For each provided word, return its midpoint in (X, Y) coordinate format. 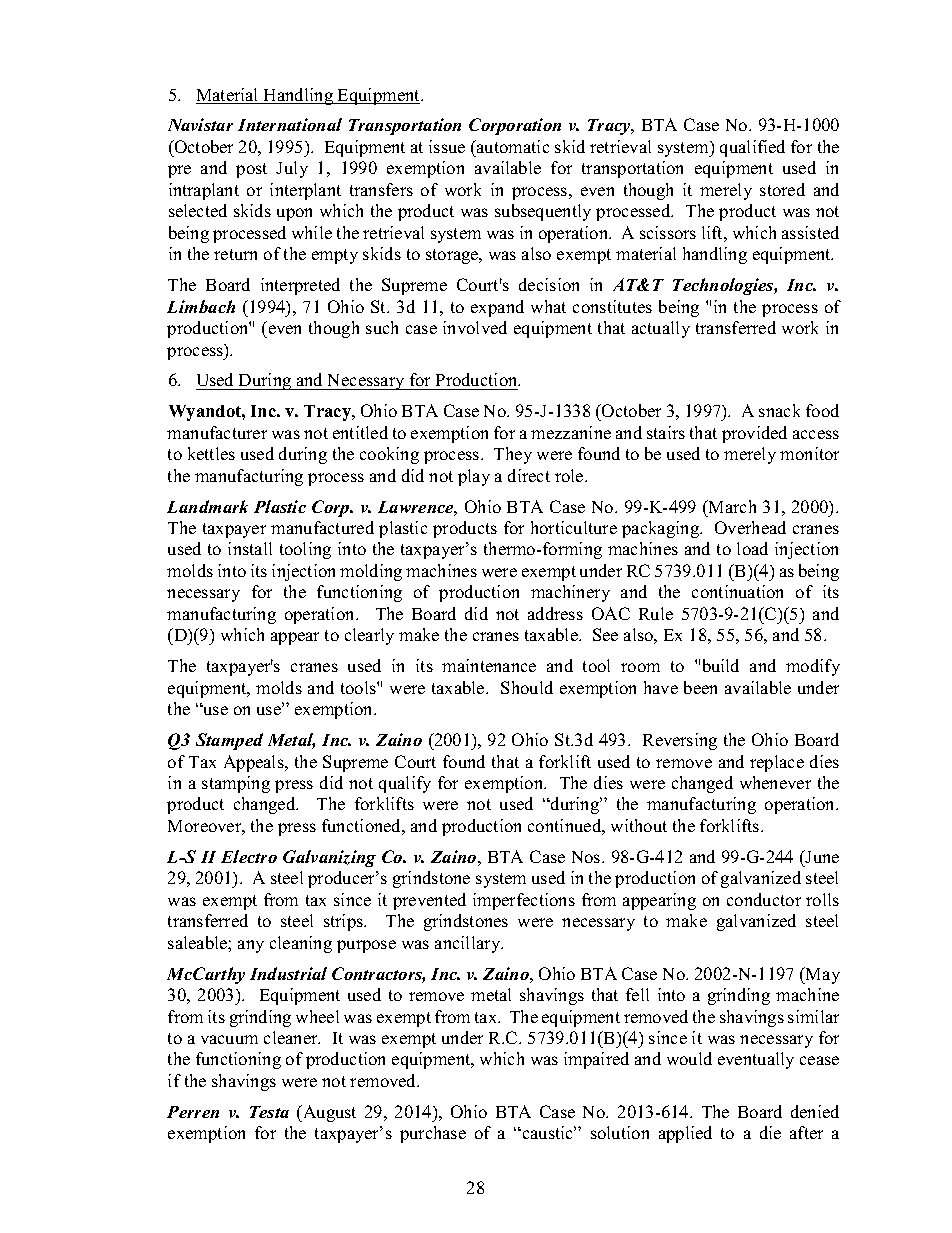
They (513, 455)
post (251, 170)
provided (754, 434)
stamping (236, 784)
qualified (752, 148)
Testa (269, 1112)
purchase (433, 1134)
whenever (775, 782)
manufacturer (217, 432)
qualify (405, 784)
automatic (512, 146)
